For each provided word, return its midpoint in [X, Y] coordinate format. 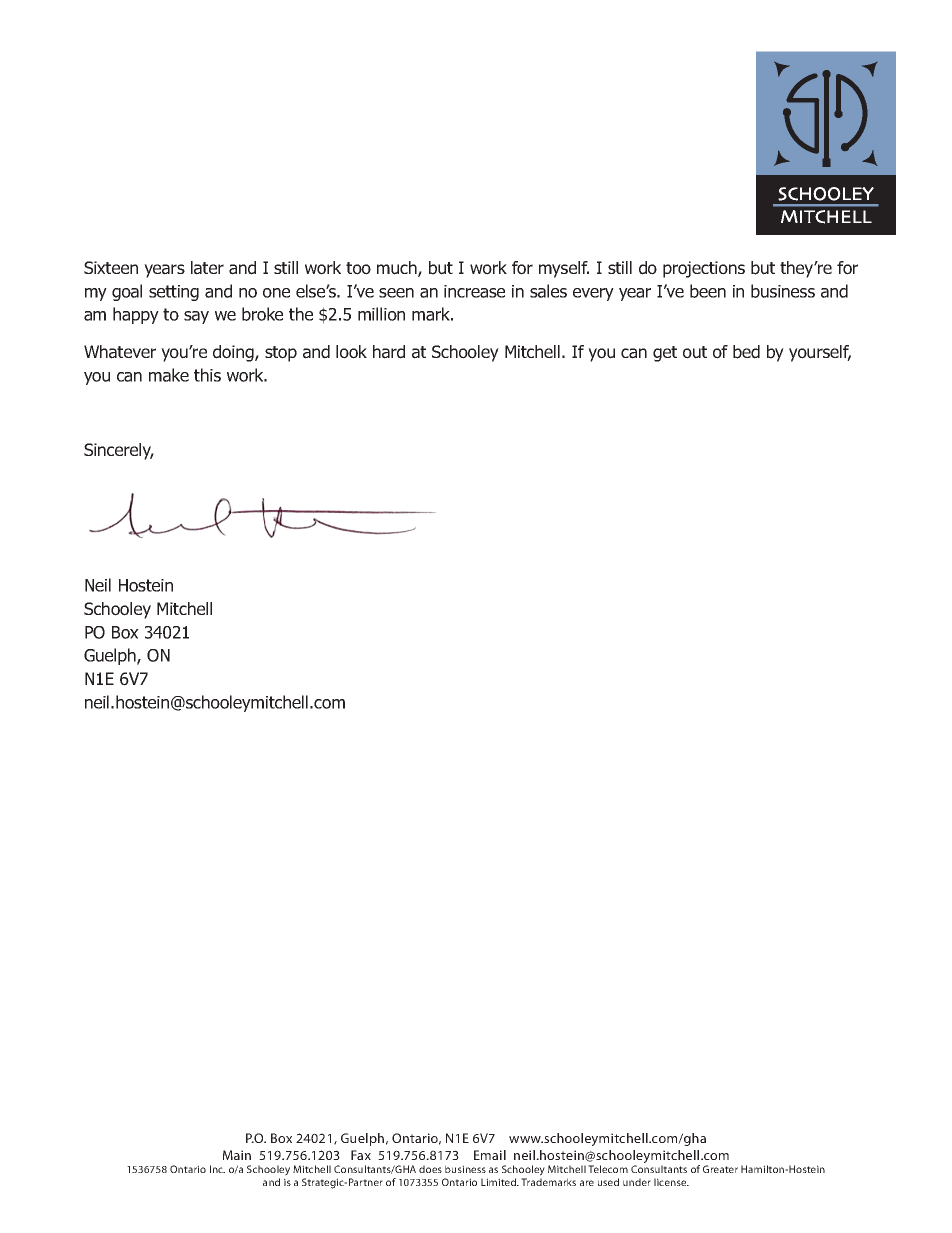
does [430, 1169]
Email [490, 1155]
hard [389, 352]
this [207, 375]
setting [174, 293]
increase [474, 291]
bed [746, 352]
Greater [720, 1169]
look [351, 352]
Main [237, 1155]
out [695, 352]
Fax [361, 1155]
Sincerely [119, 451]
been [708, 291]
